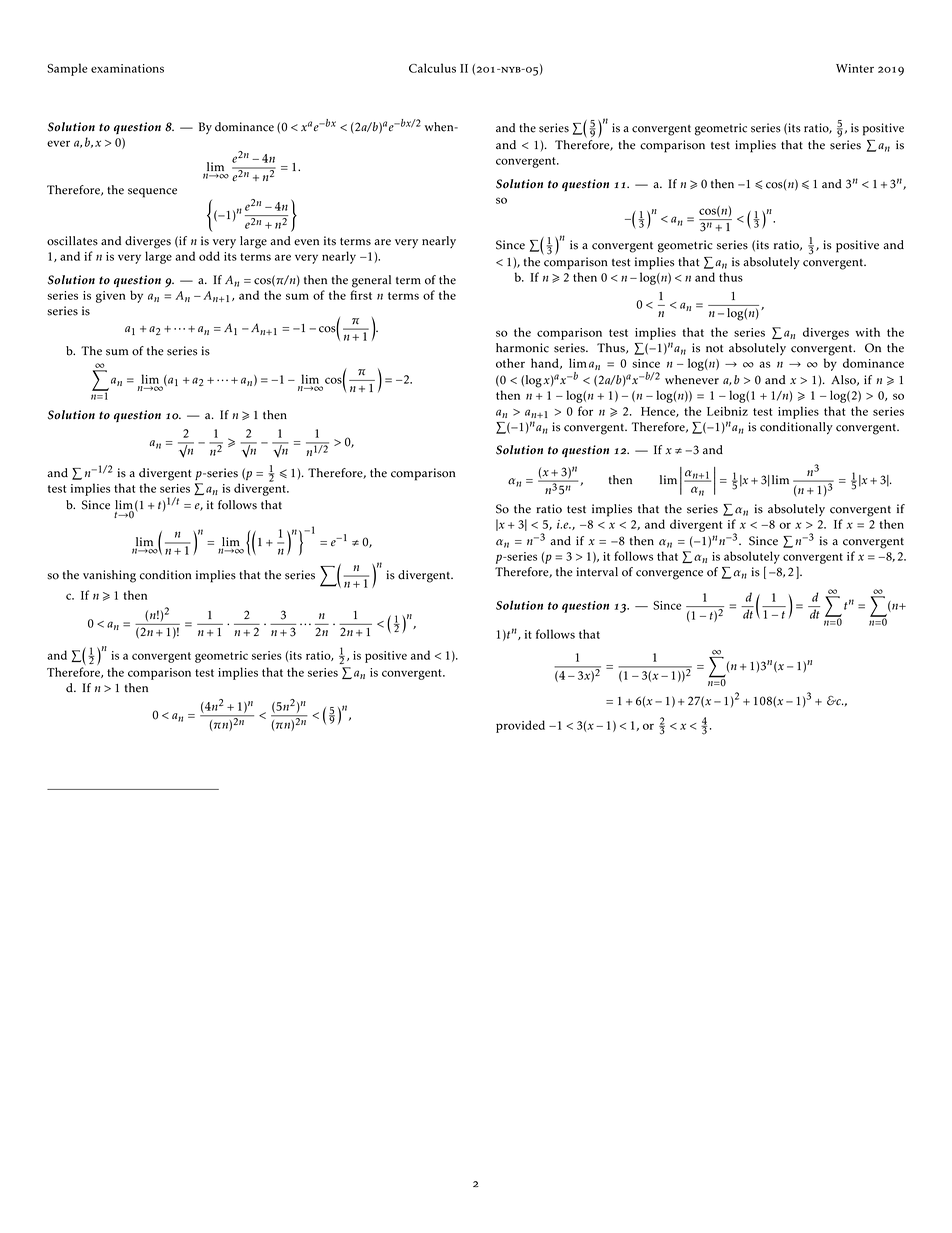 This screenshot has width=952, height=1233. Describe the element at coordinates (111, 297) in the screenshot. I see `given` at that location.
